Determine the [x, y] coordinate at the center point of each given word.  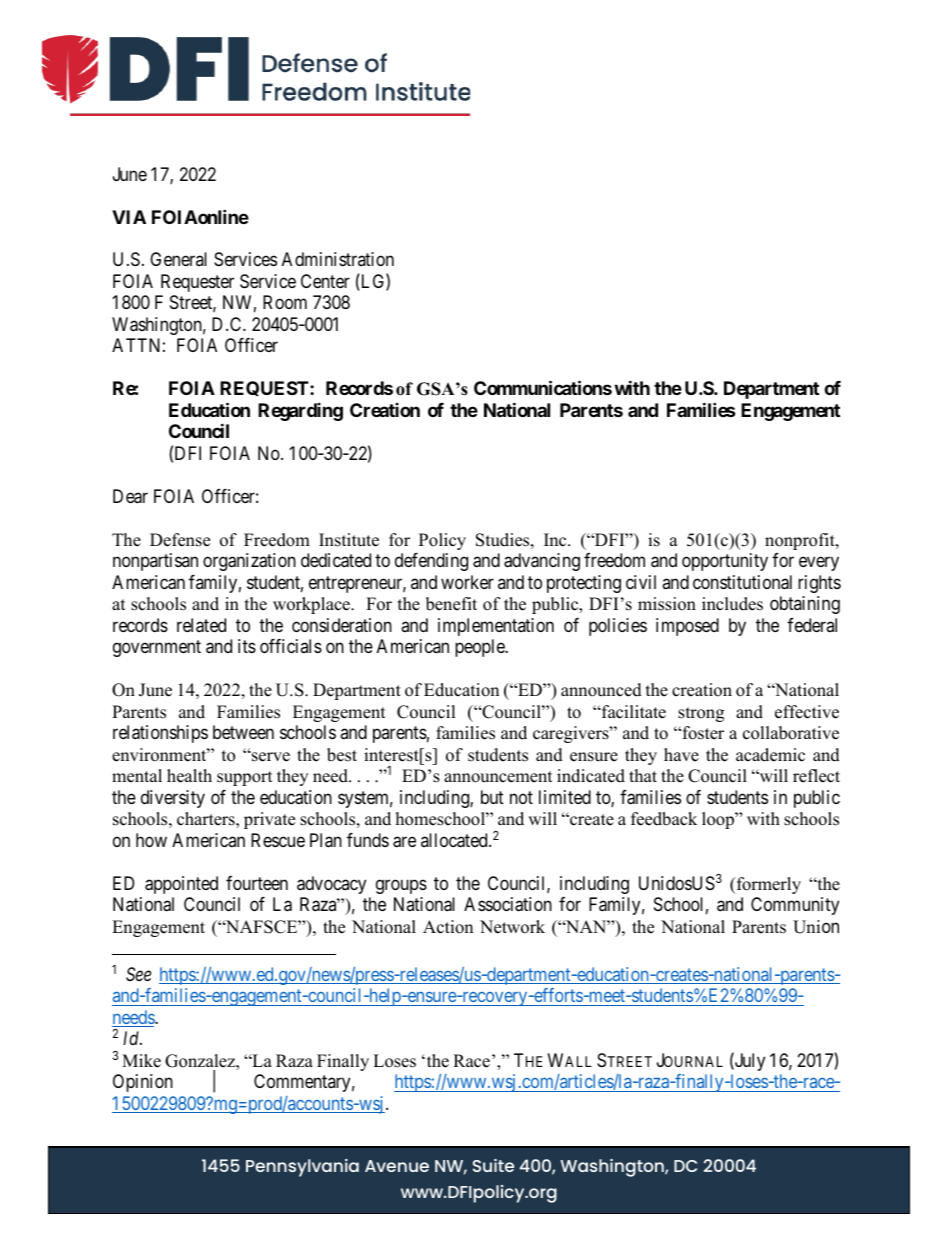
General [178, 259]
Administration [338, 259]
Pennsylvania [302, 1168]
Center [325, 281]
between [243, 732]
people [481, 648]
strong [701, 714]
